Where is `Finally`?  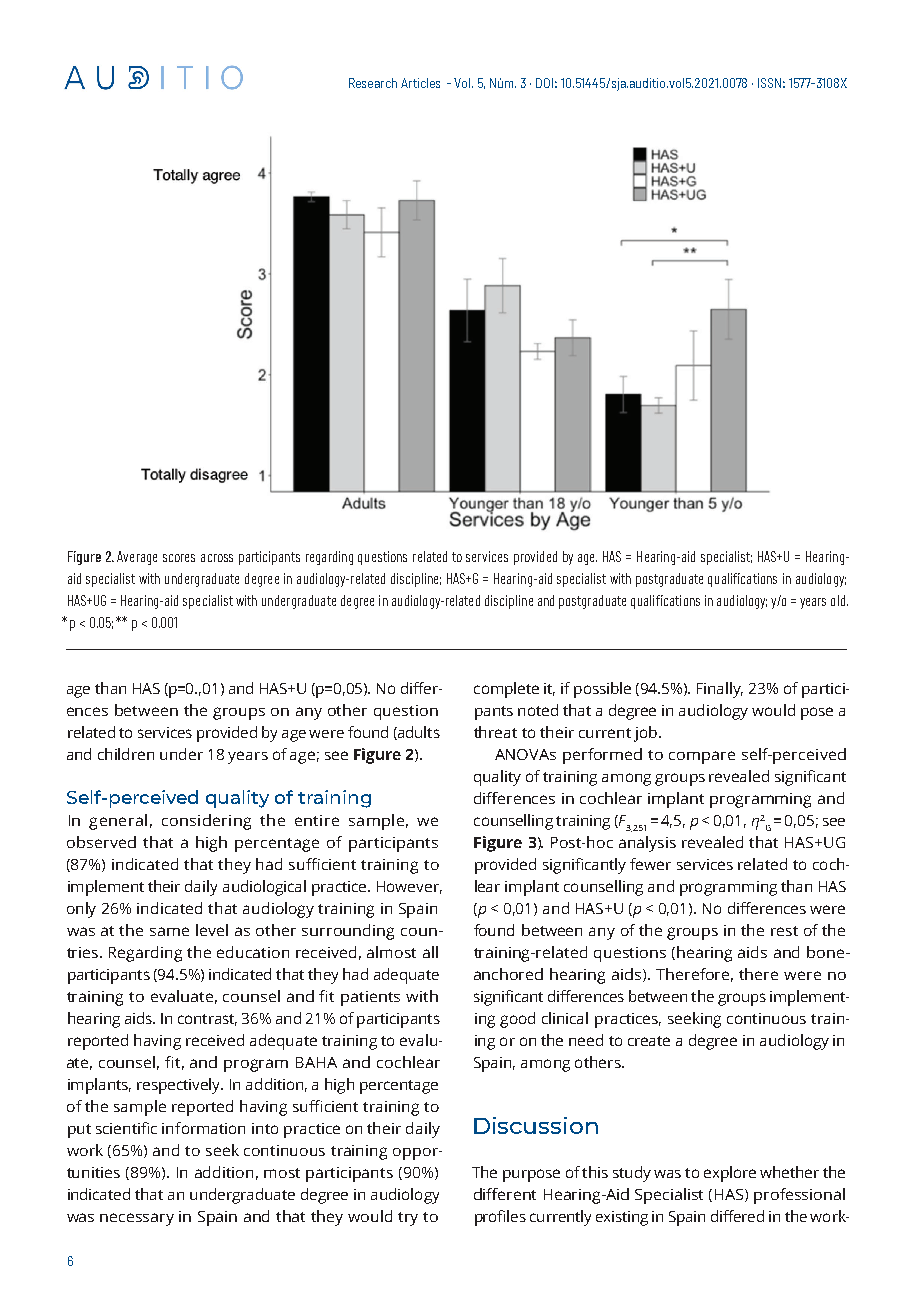 Finally is located at coordinates (720, 690).
